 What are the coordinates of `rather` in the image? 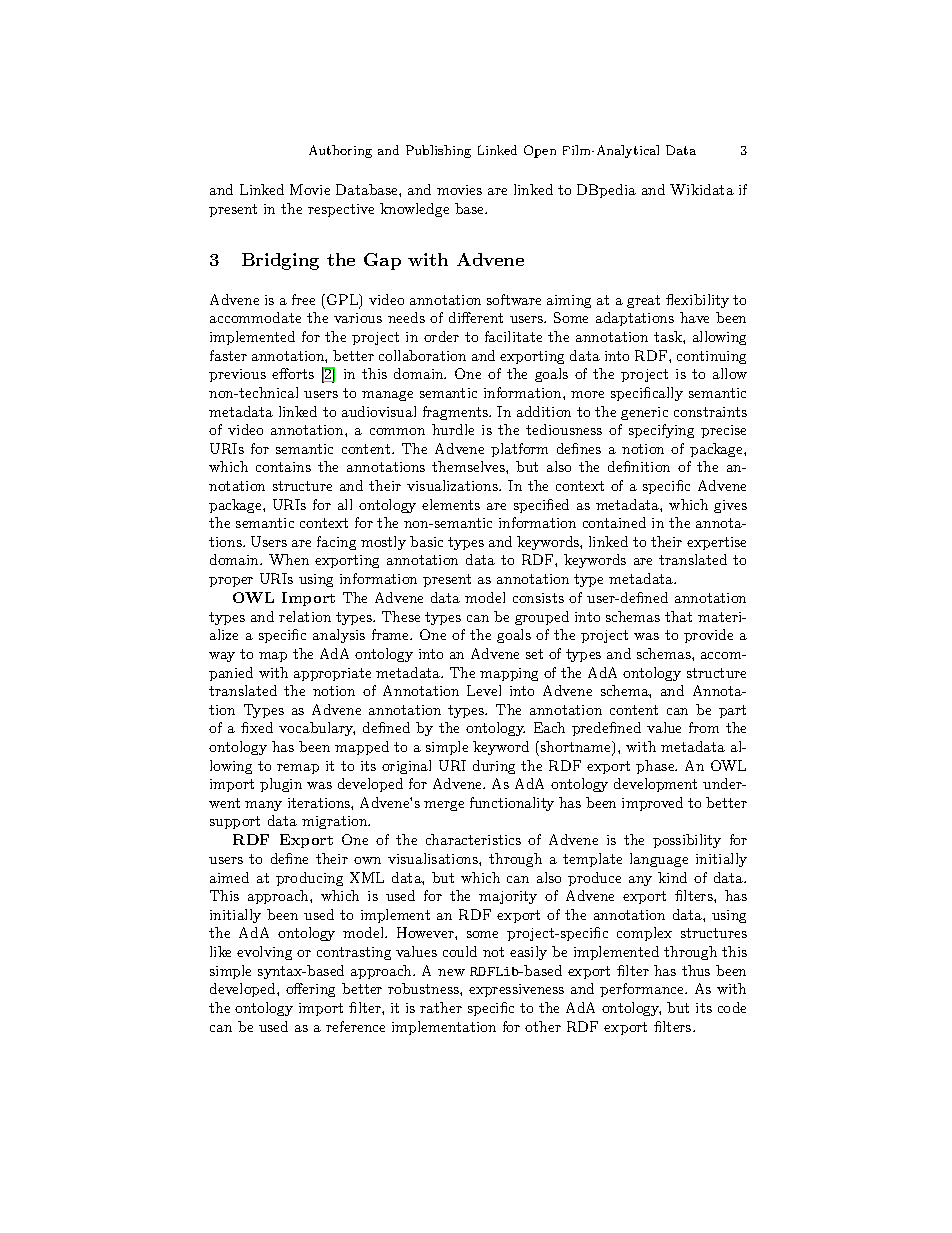 It's located at (441, 1007).
